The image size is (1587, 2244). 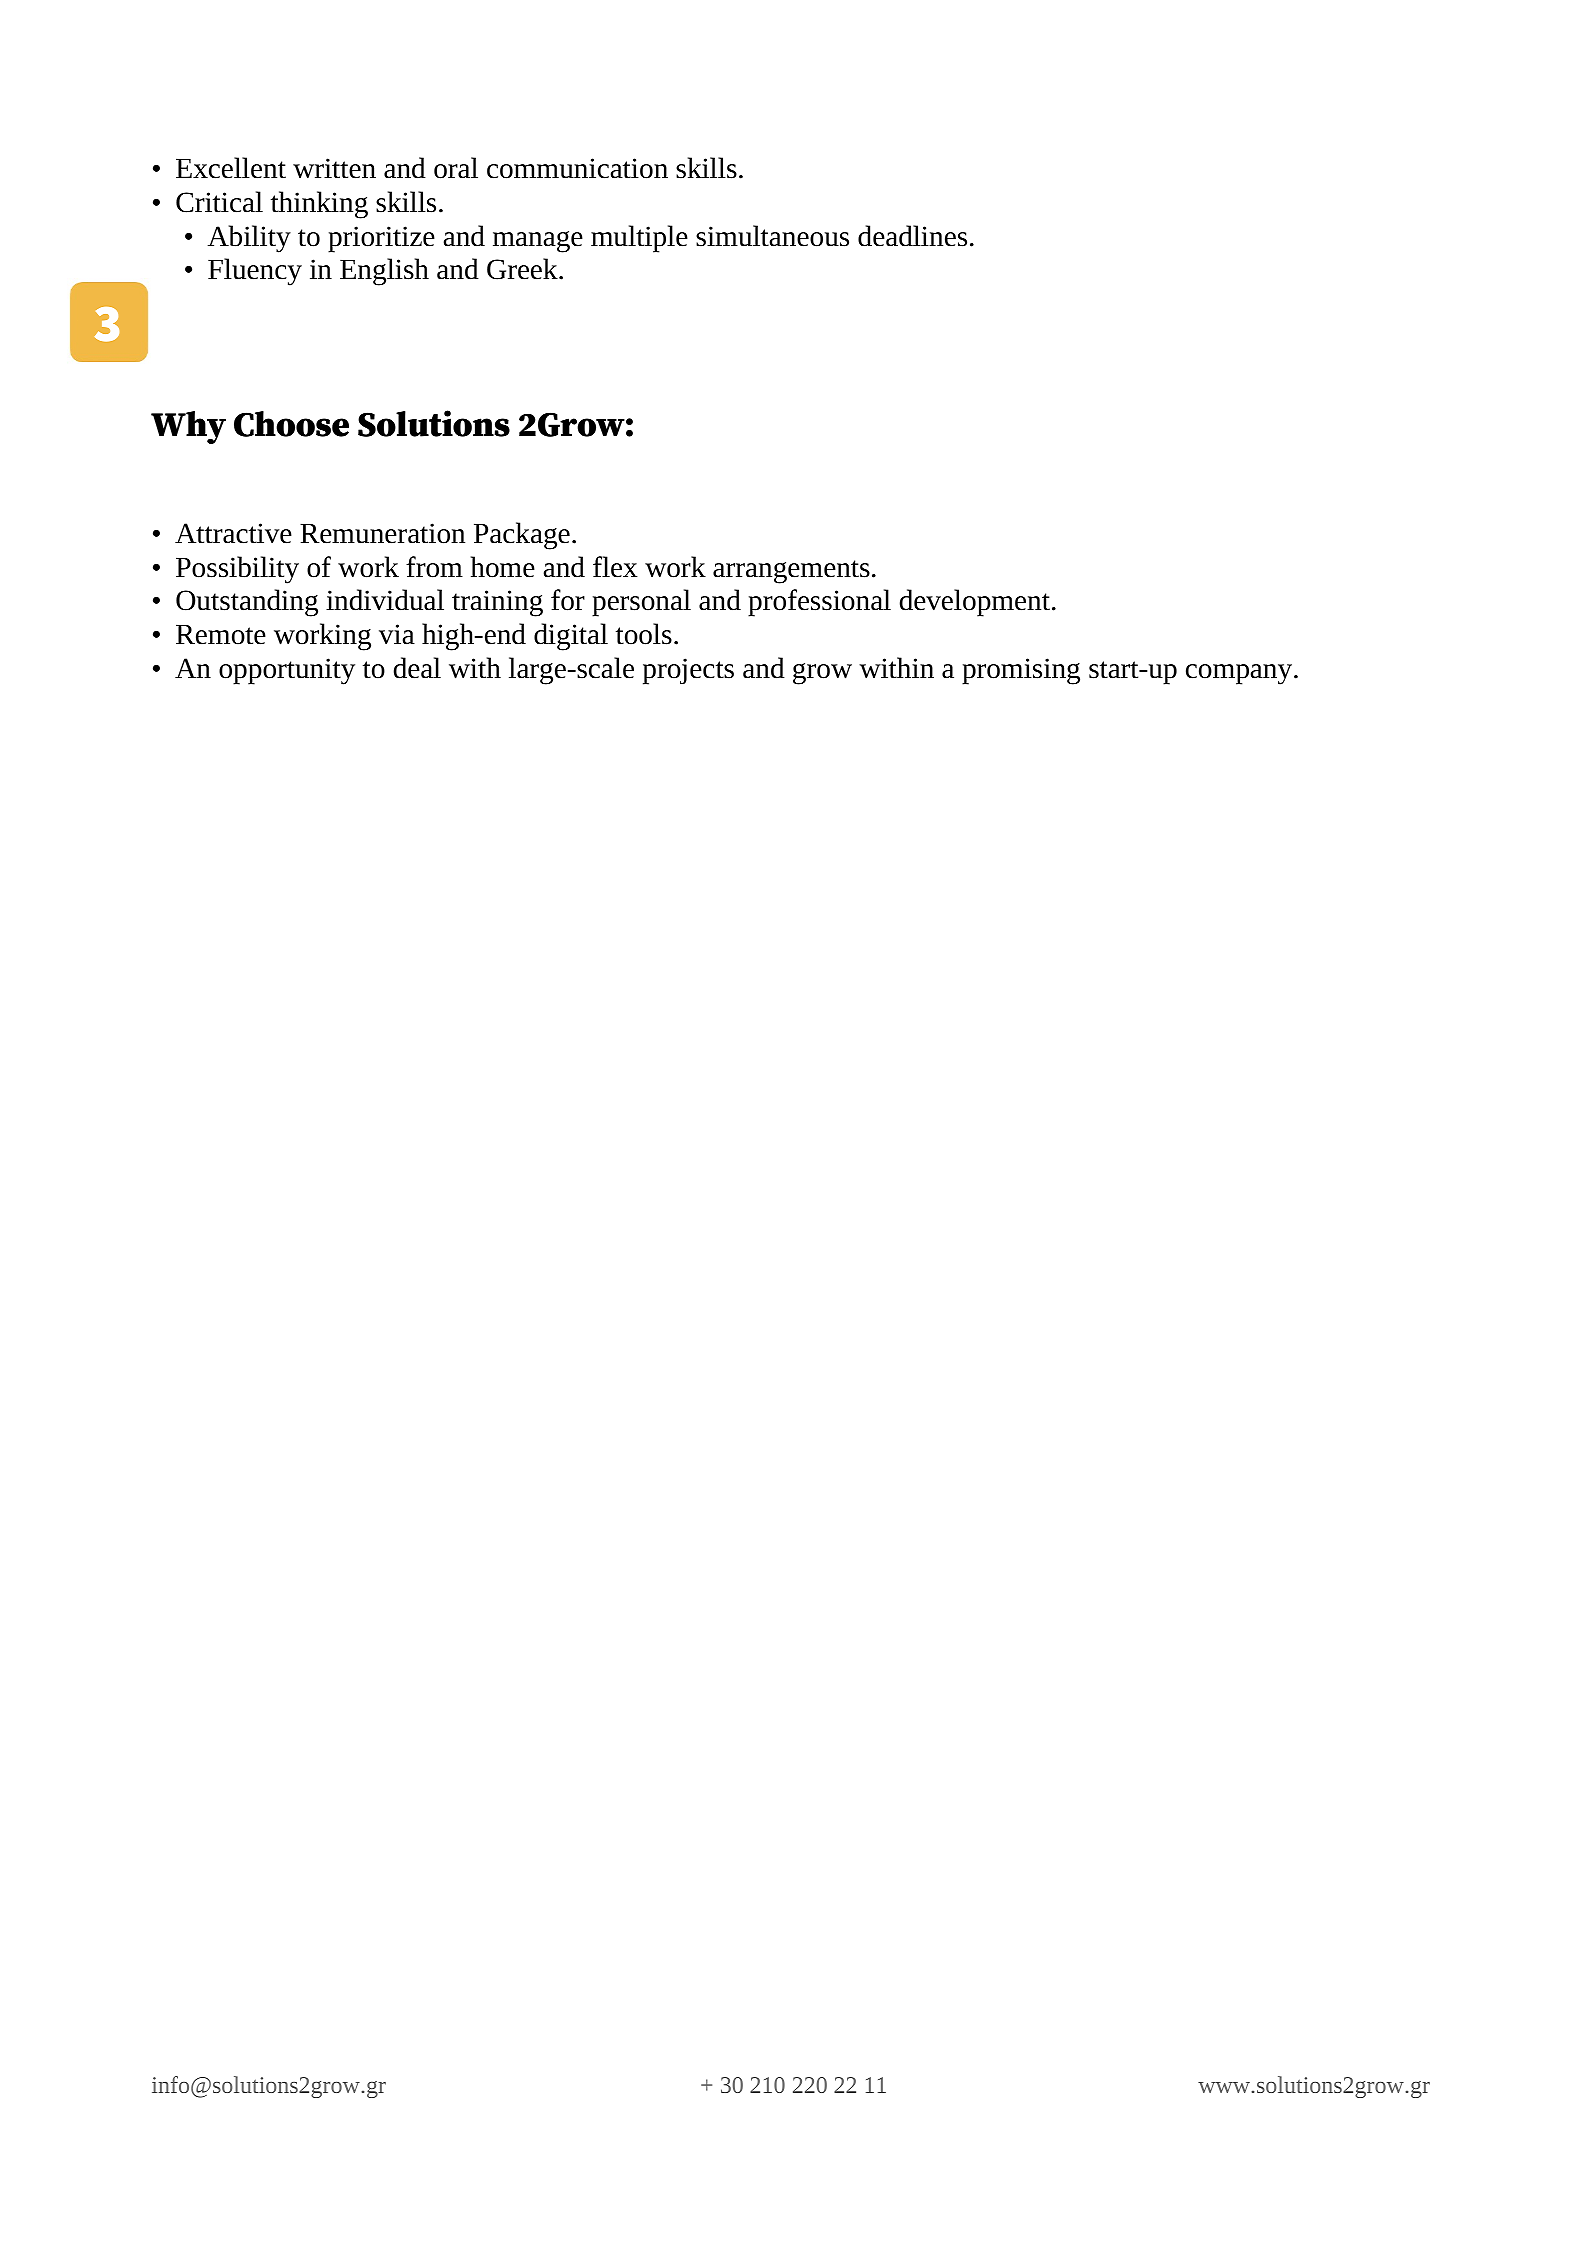 What do you see at coordinates (334, 168) in the image?
I see `written` at bounding box center [334, 168].
